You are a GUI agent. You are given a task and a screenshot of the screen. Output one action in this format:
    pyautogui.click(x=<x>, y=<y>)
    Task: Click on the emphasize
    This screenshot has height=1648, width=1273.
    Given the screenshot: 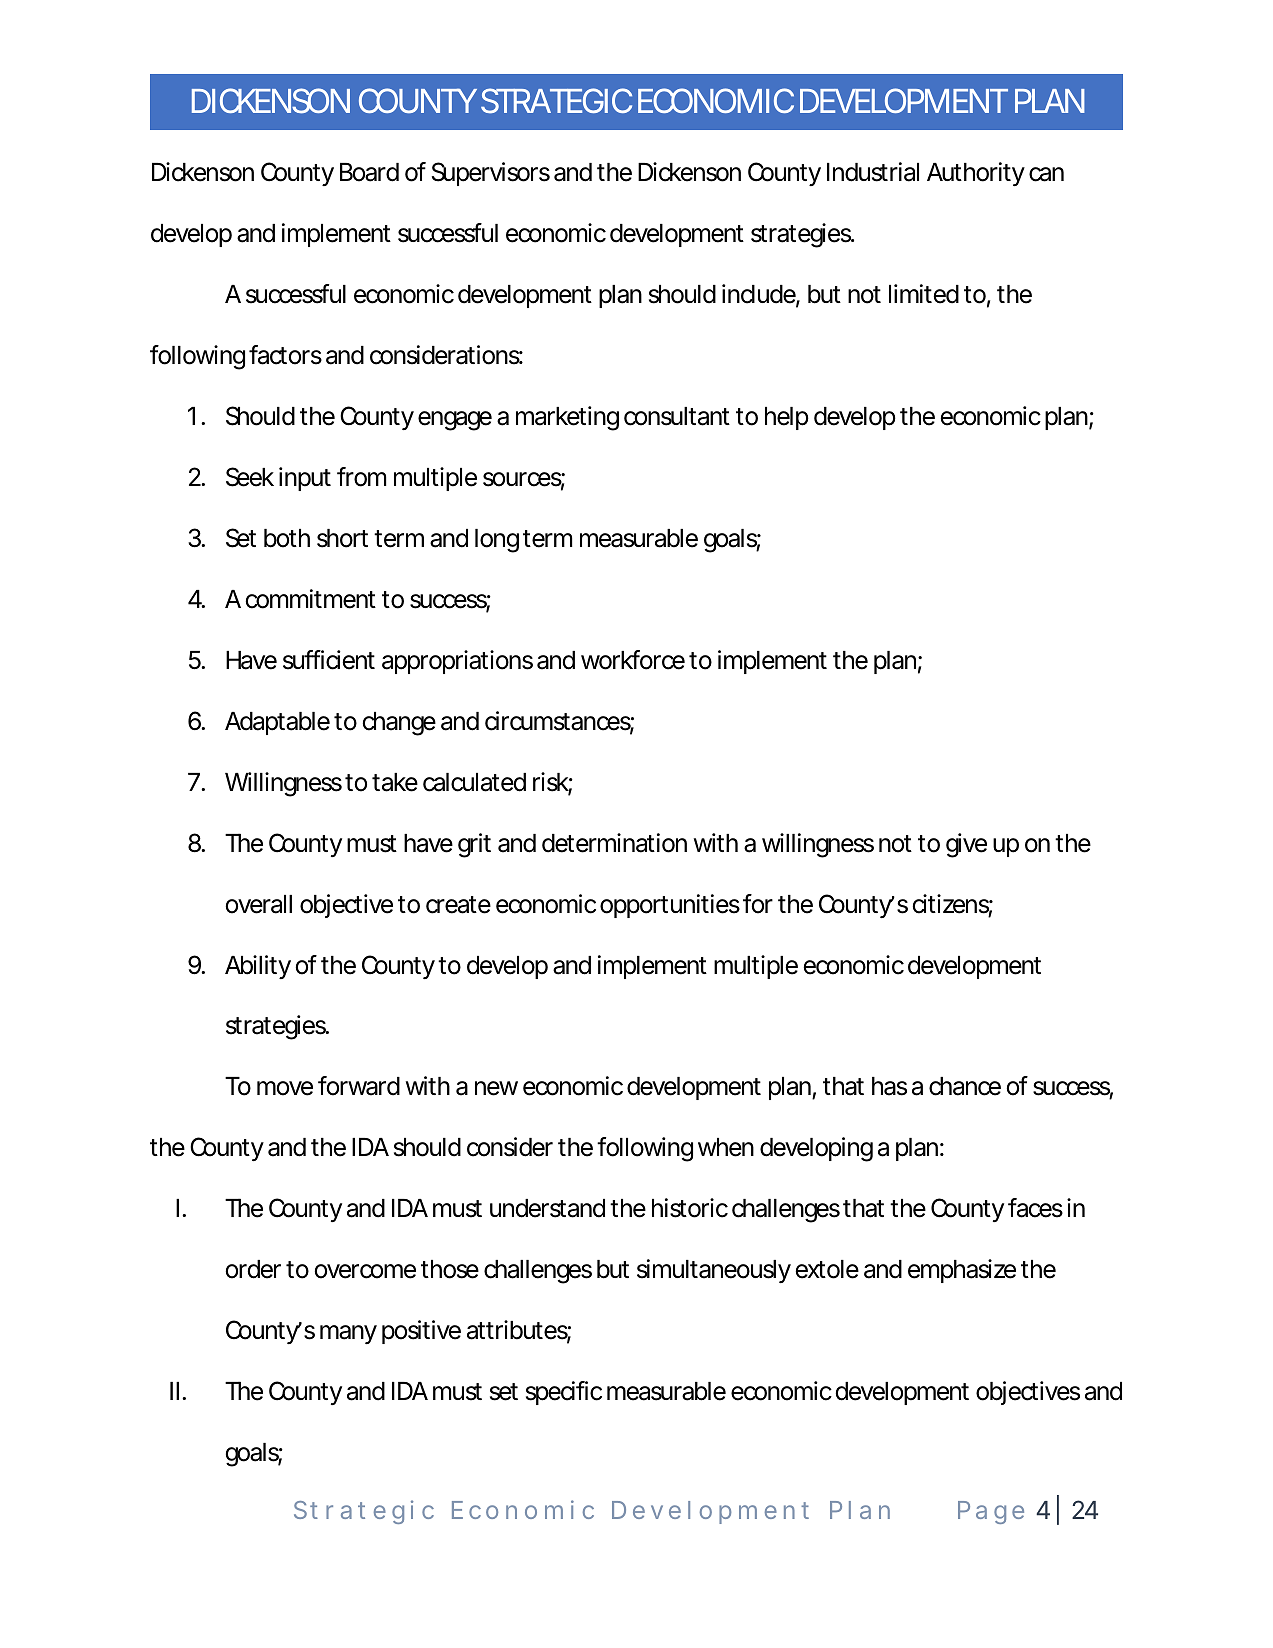 What is the action you would take?
    pyautogui.click(x=962, y=1271)
